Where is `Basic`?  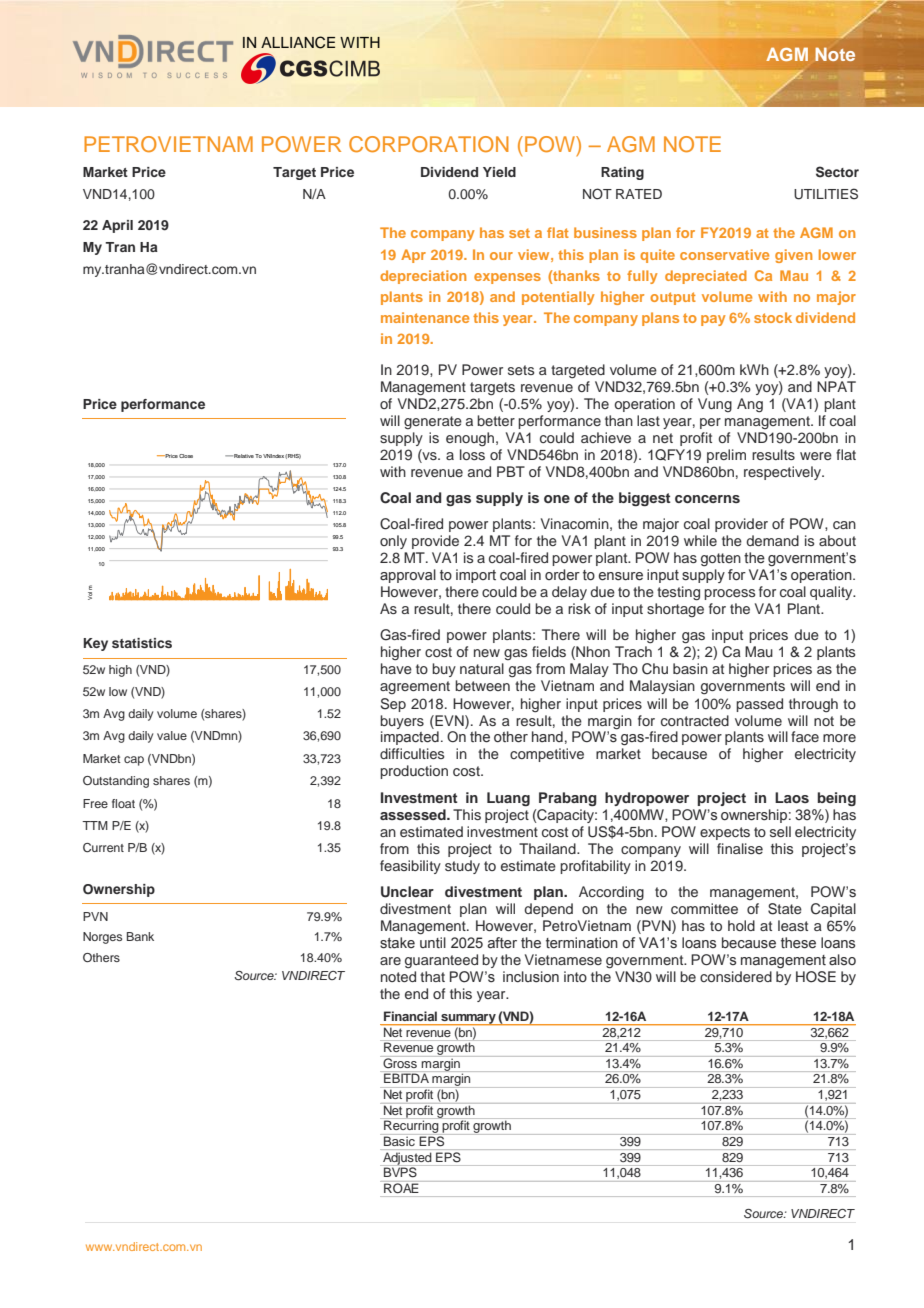 Basic is located at coordinates (399, 1141).
